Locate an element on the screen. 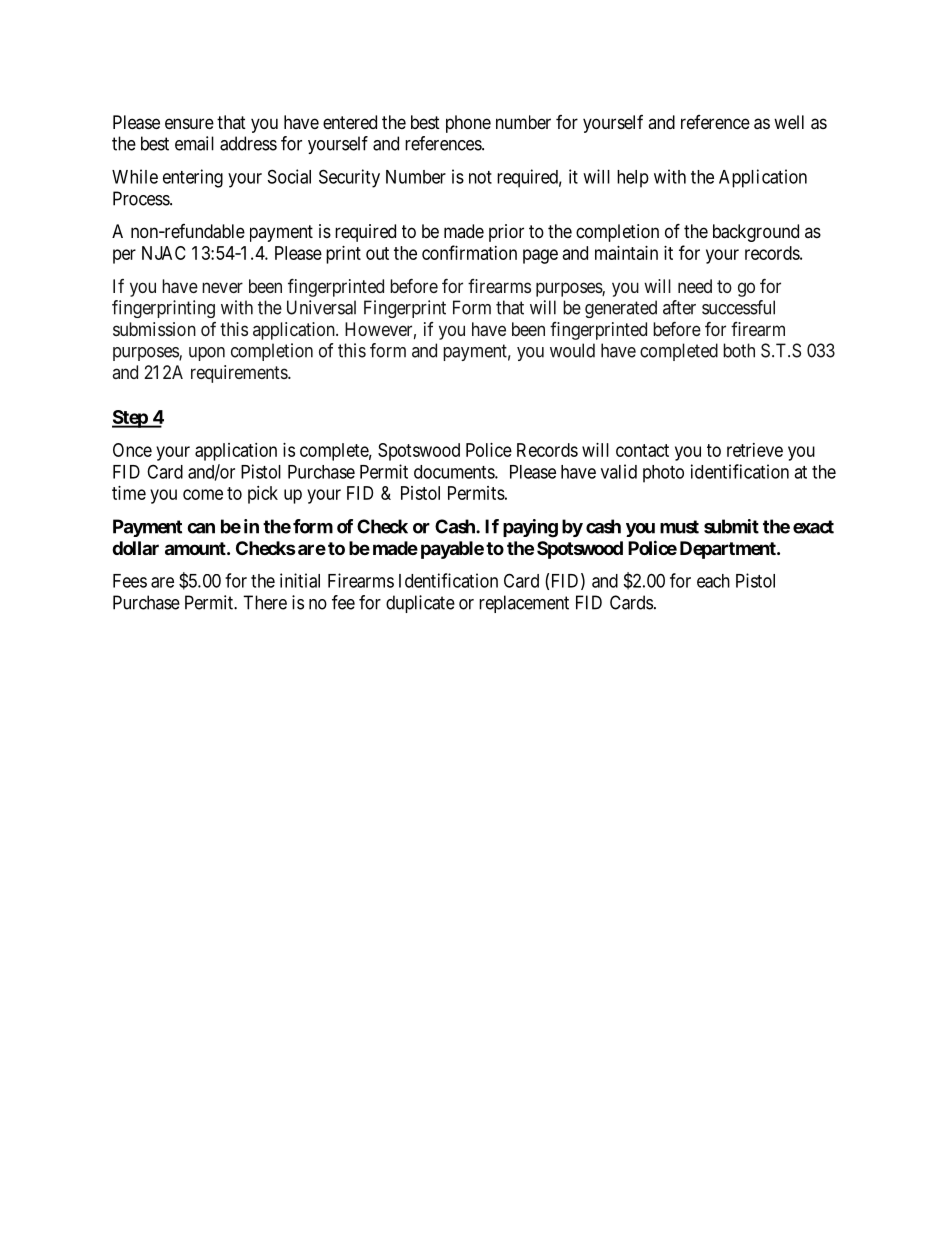 The height and width of the screenshot is (1233, 952). duplicate is located at coordinates (420, 604).
